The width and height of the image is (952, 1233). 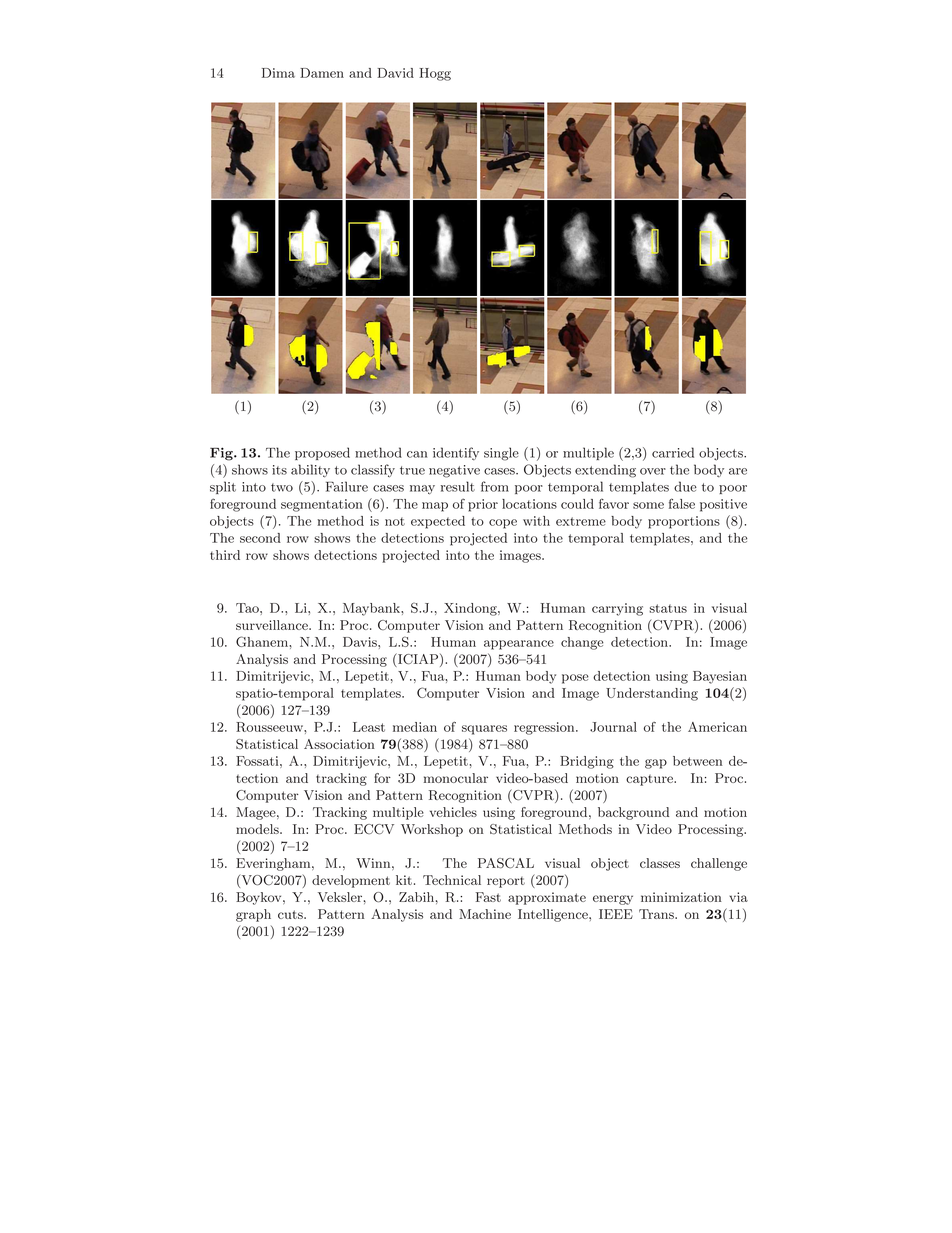 What do you see at coordinates (484, 730) in the image?
I see `squares` at bounding box center [484, 730].
